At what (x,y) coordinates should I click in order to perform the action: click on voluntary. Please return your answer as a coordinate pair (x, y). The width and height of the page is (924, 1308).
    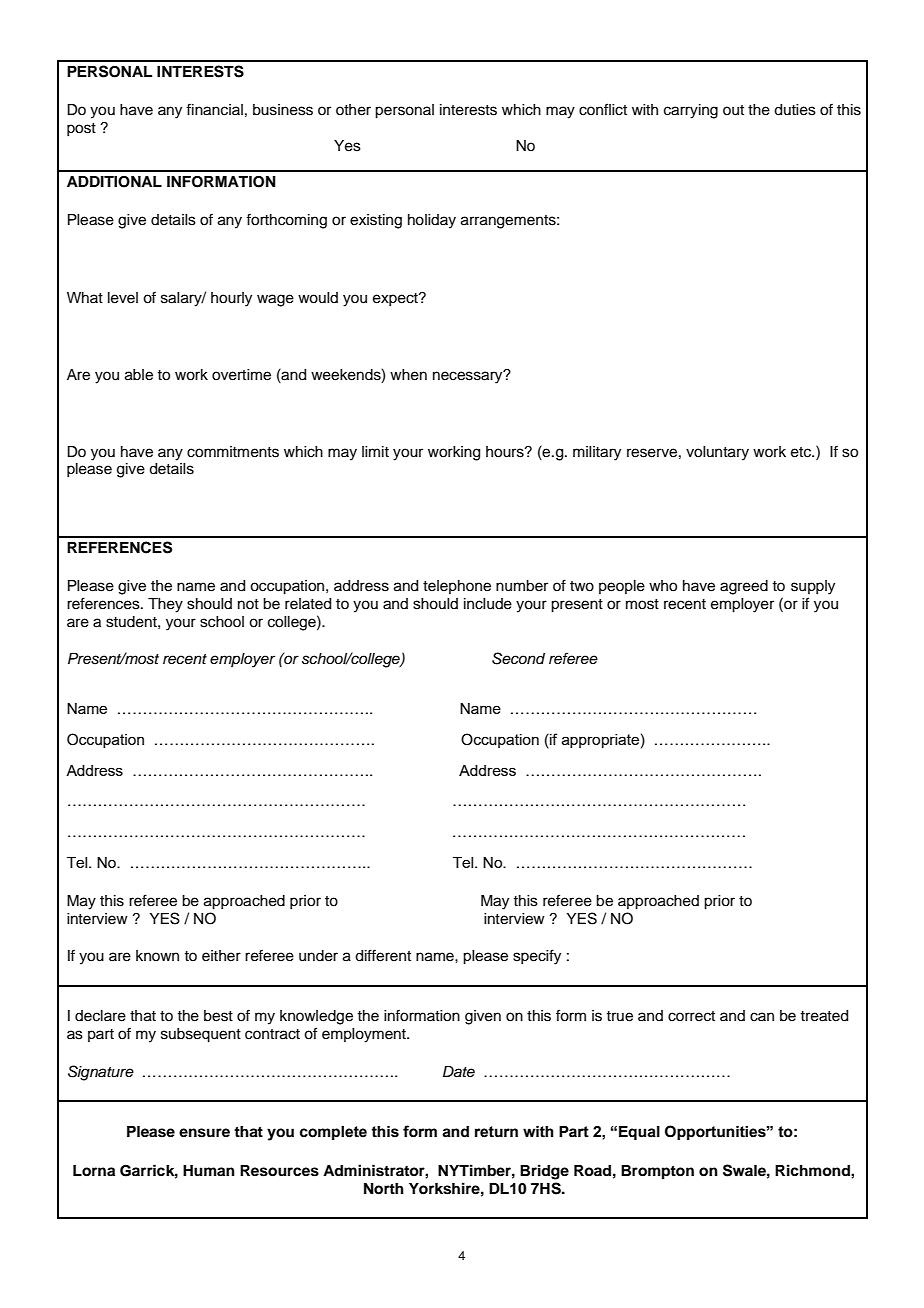
    Looking at the image, I should click on (717, 453).
